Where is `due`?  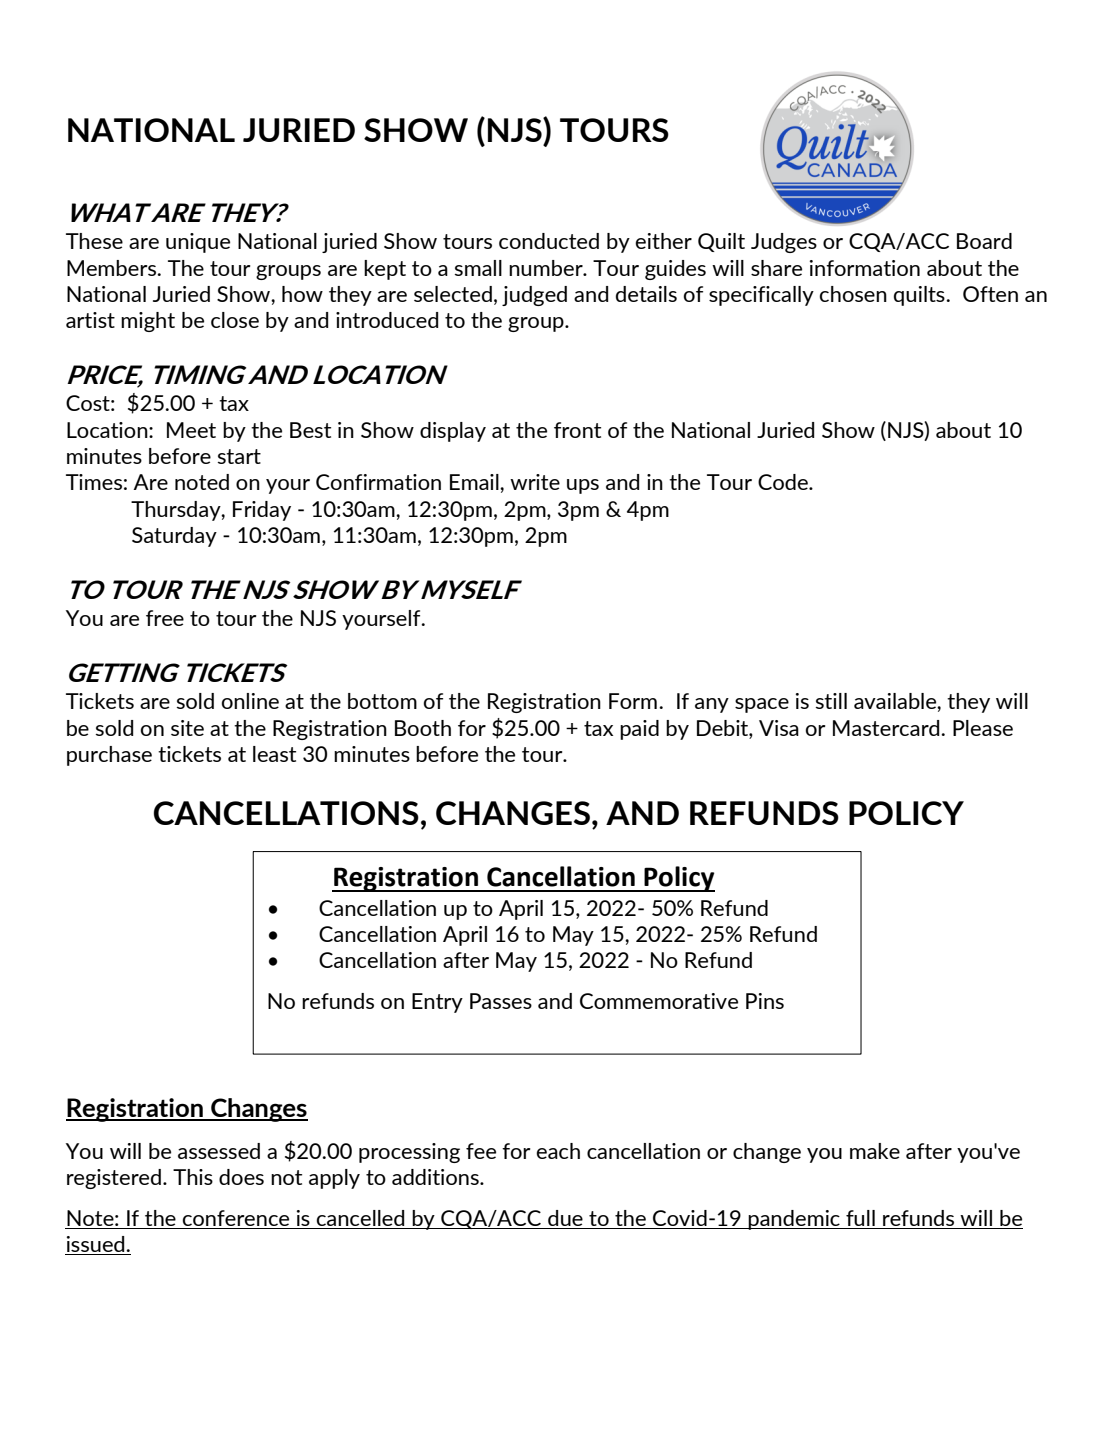
due is located at coordinates (565, 1219).
